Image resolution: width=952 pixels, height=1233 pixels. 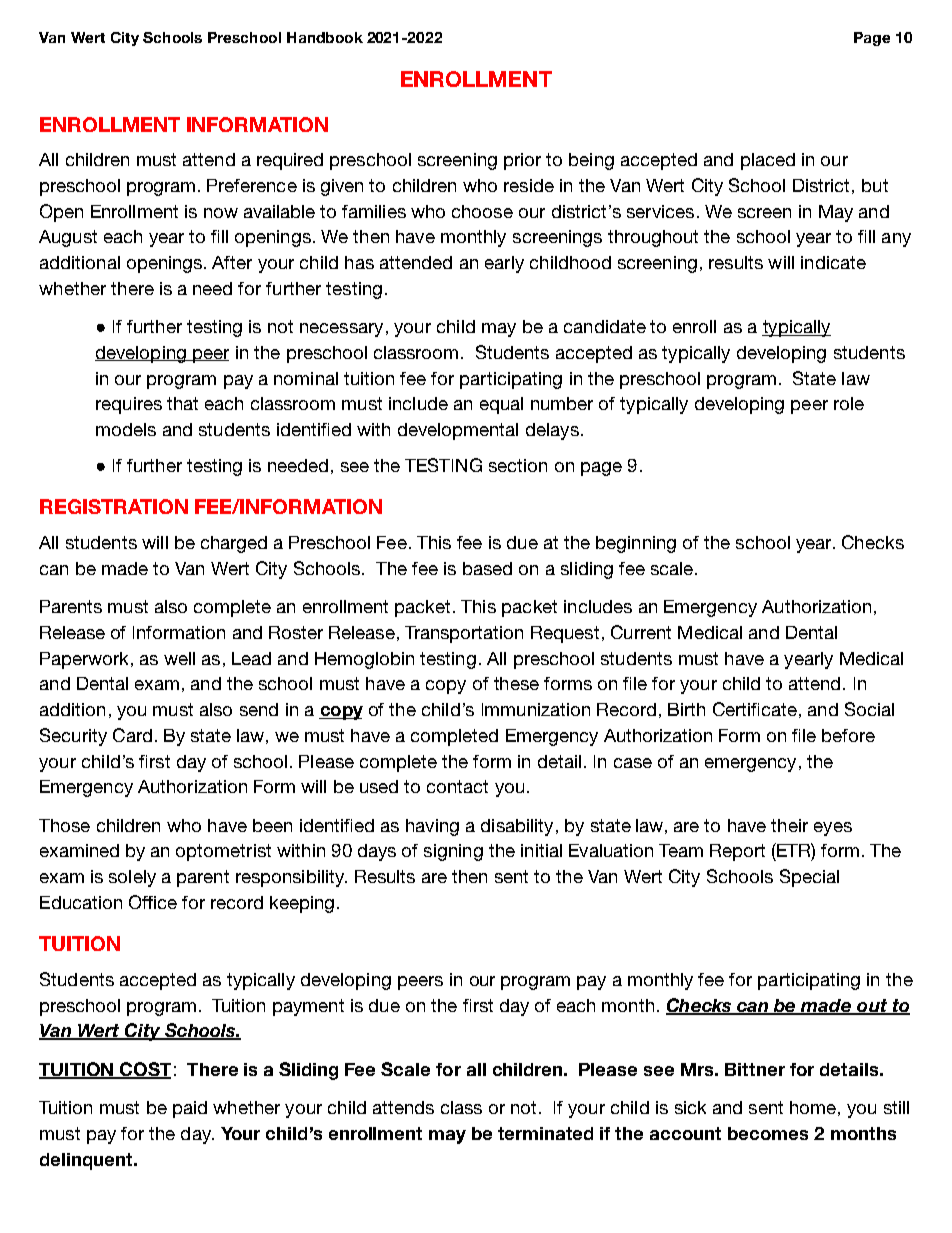 I want to click on Handbook, so click(x=325, y=37).
